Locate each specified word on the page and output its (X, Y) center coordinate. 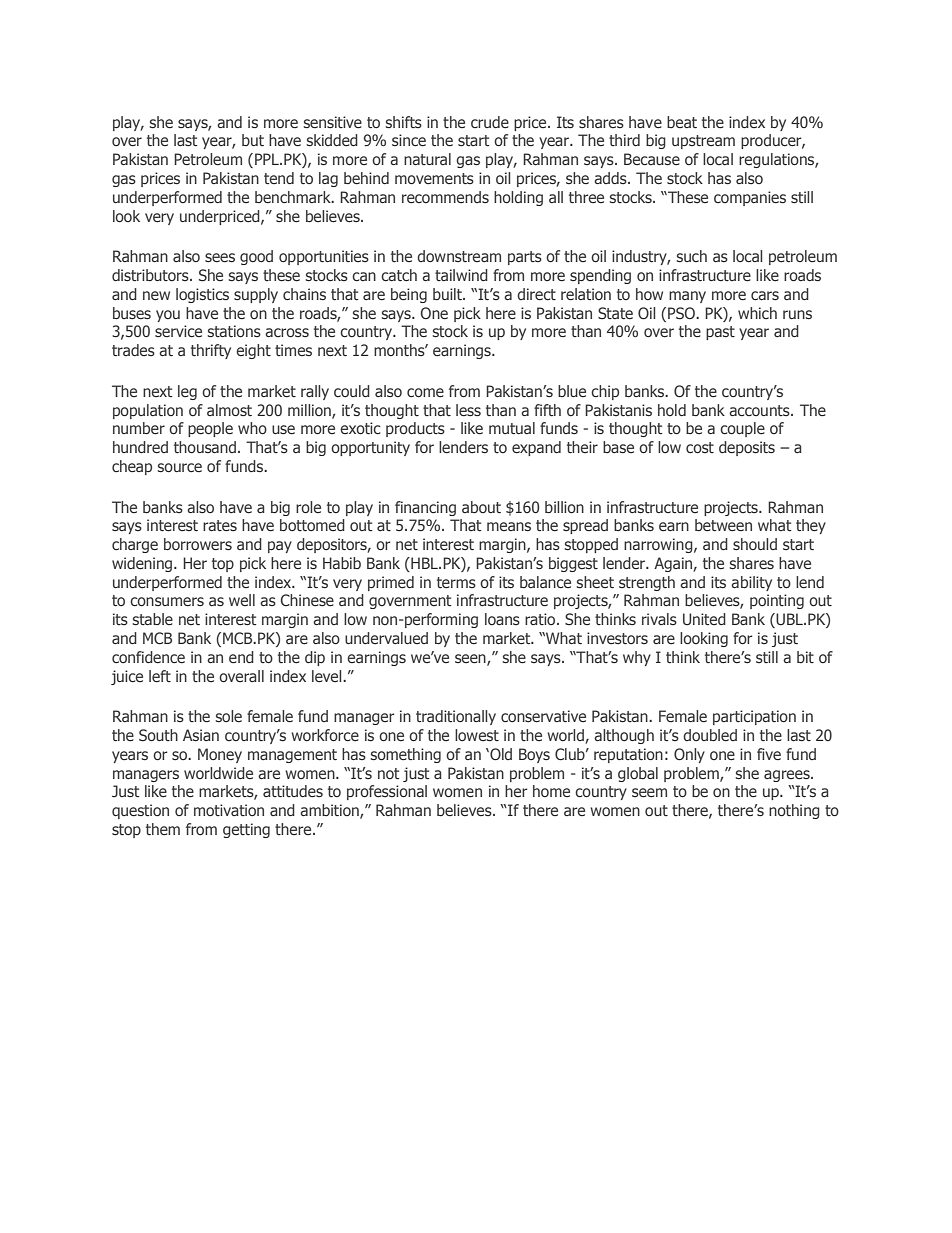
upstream (703, 142)
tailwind (461, 275)
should (755, 544)
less (468, 410)
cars (765, 296)
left (160, 676)
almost (229, 410)
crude (490, 122)
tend (279, 178)
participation (754, 717)
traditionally (456, 717)
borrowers (198, 544)
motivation (229, 810)
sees (220, 258)
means (509, 526)
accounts (760, 410)
